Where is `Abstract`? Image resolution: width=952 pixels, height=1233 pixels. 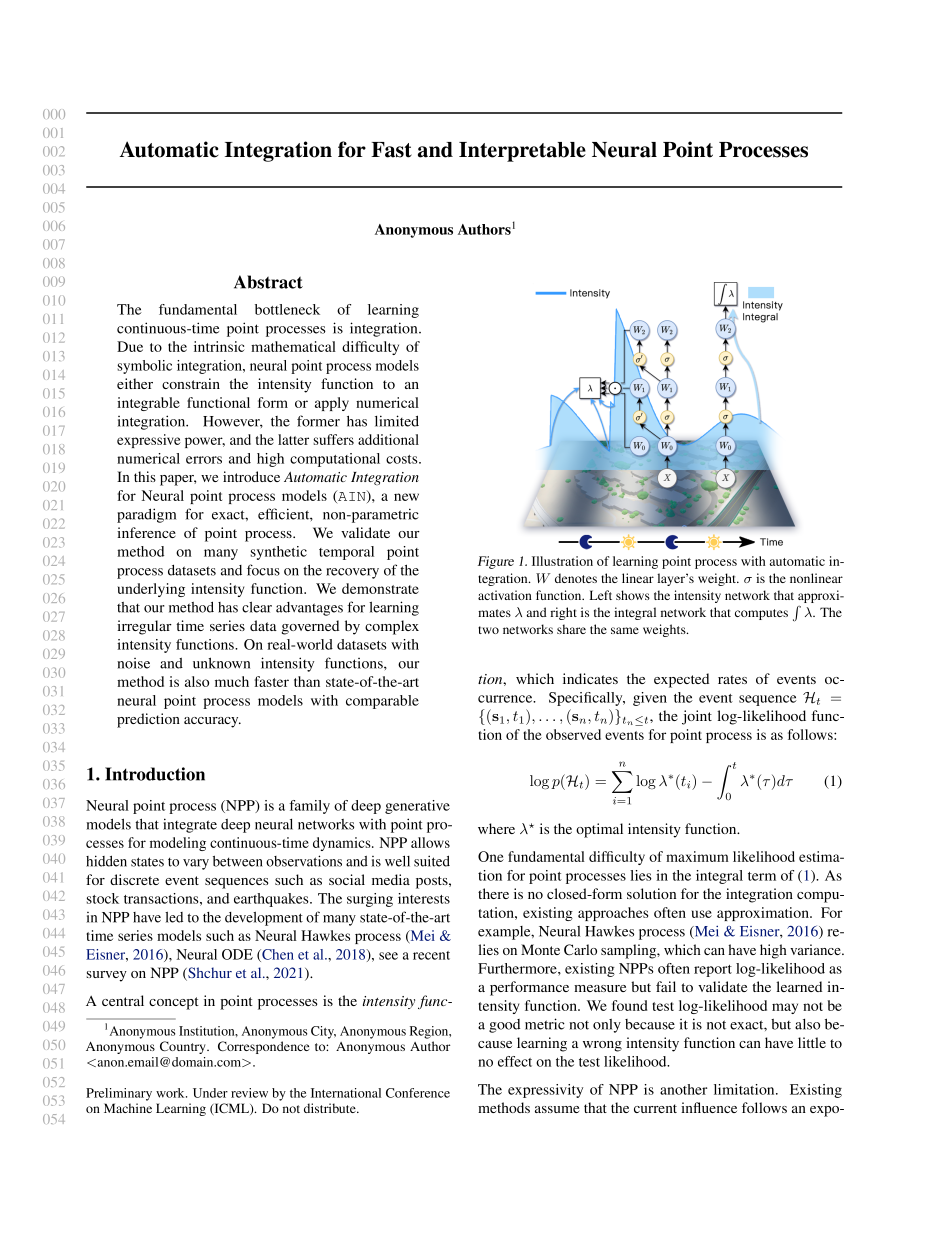
Abstract is located at coordinates (268, 282).
